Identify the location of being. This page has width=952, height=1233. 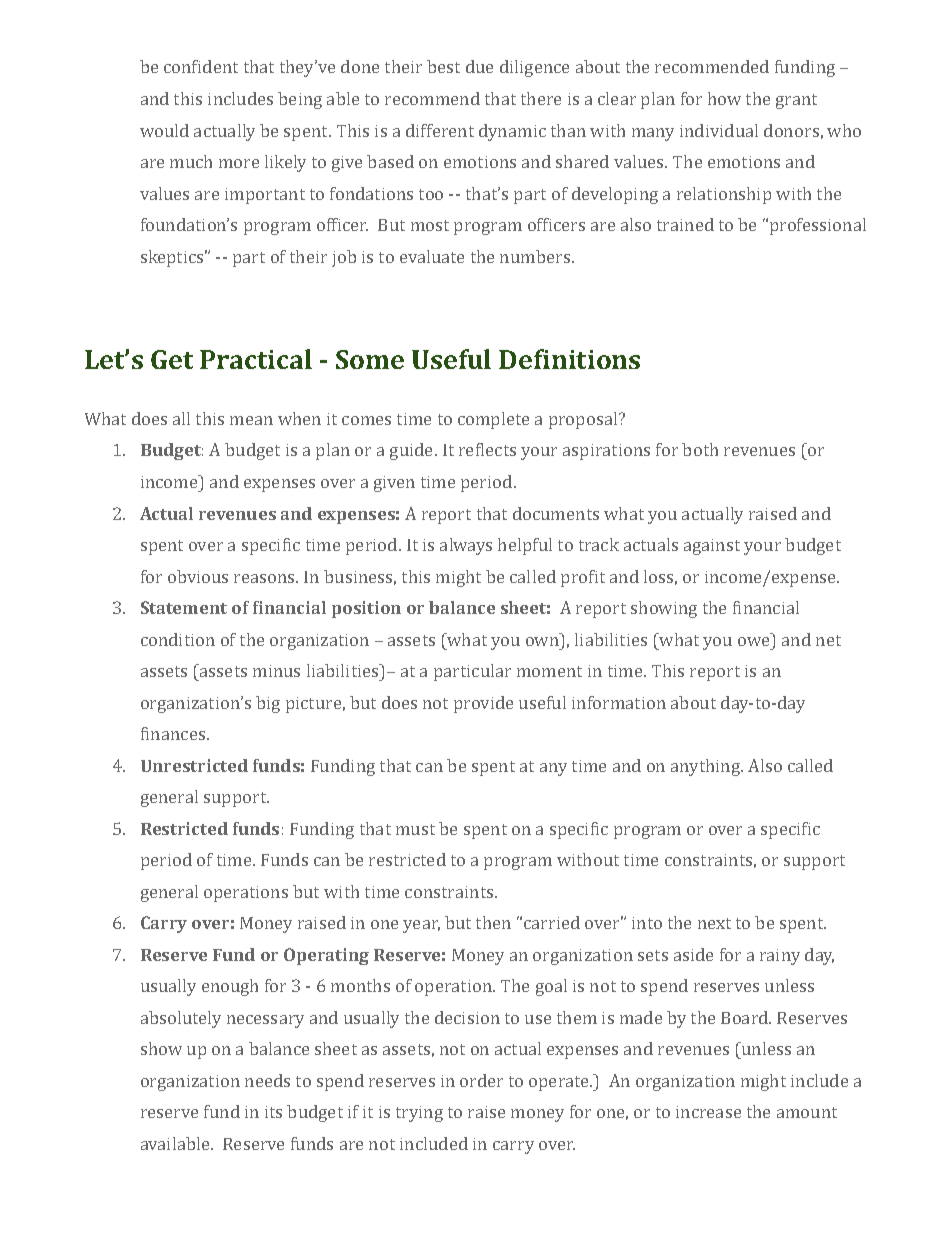
(300, 100).
